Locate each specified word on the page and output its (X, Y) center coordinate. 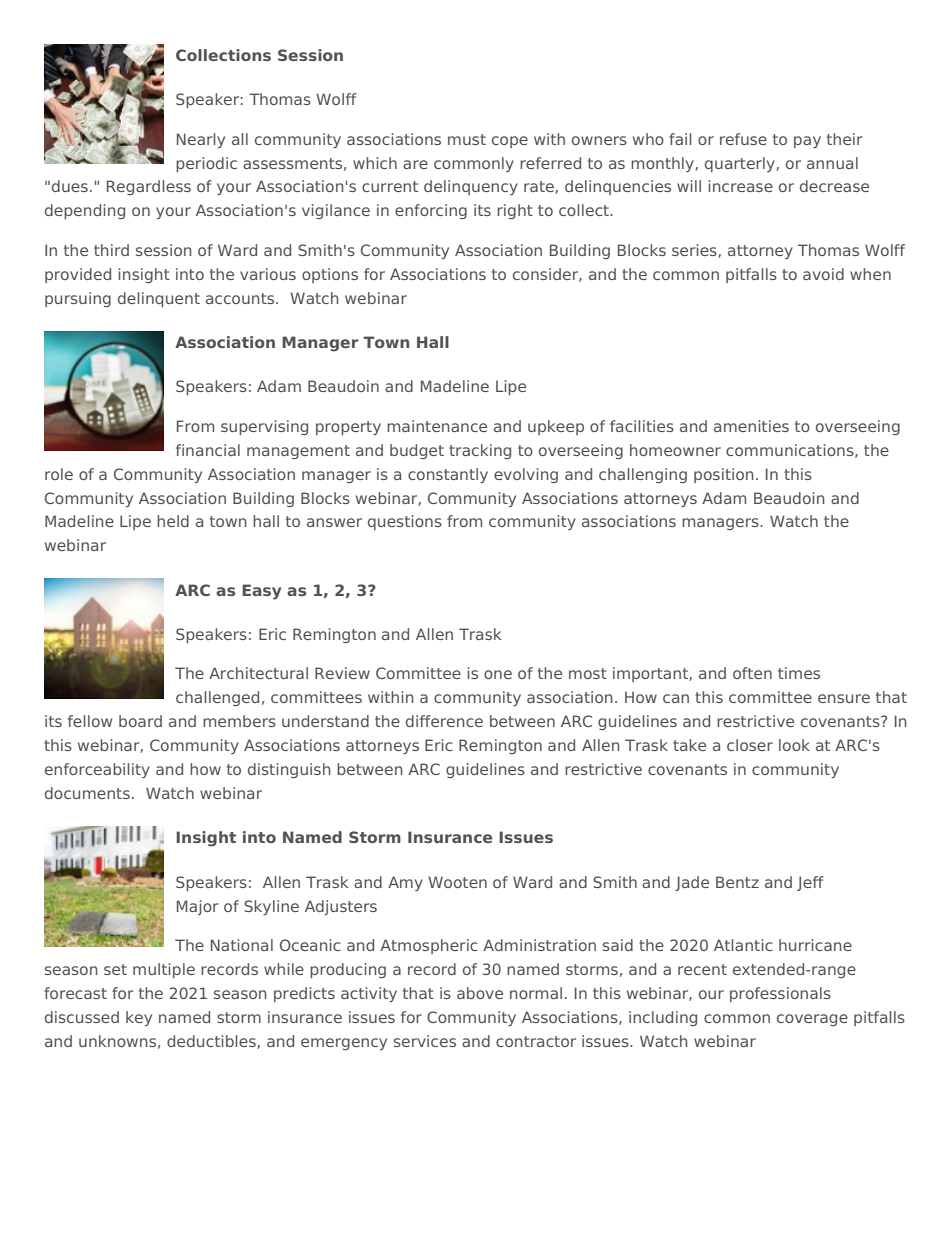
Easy (261, 592)
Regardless (149, 187)
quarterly (741, 164)
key (139, 1018)
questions (405, 522)
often (752, 673)
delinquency (471, 187)
